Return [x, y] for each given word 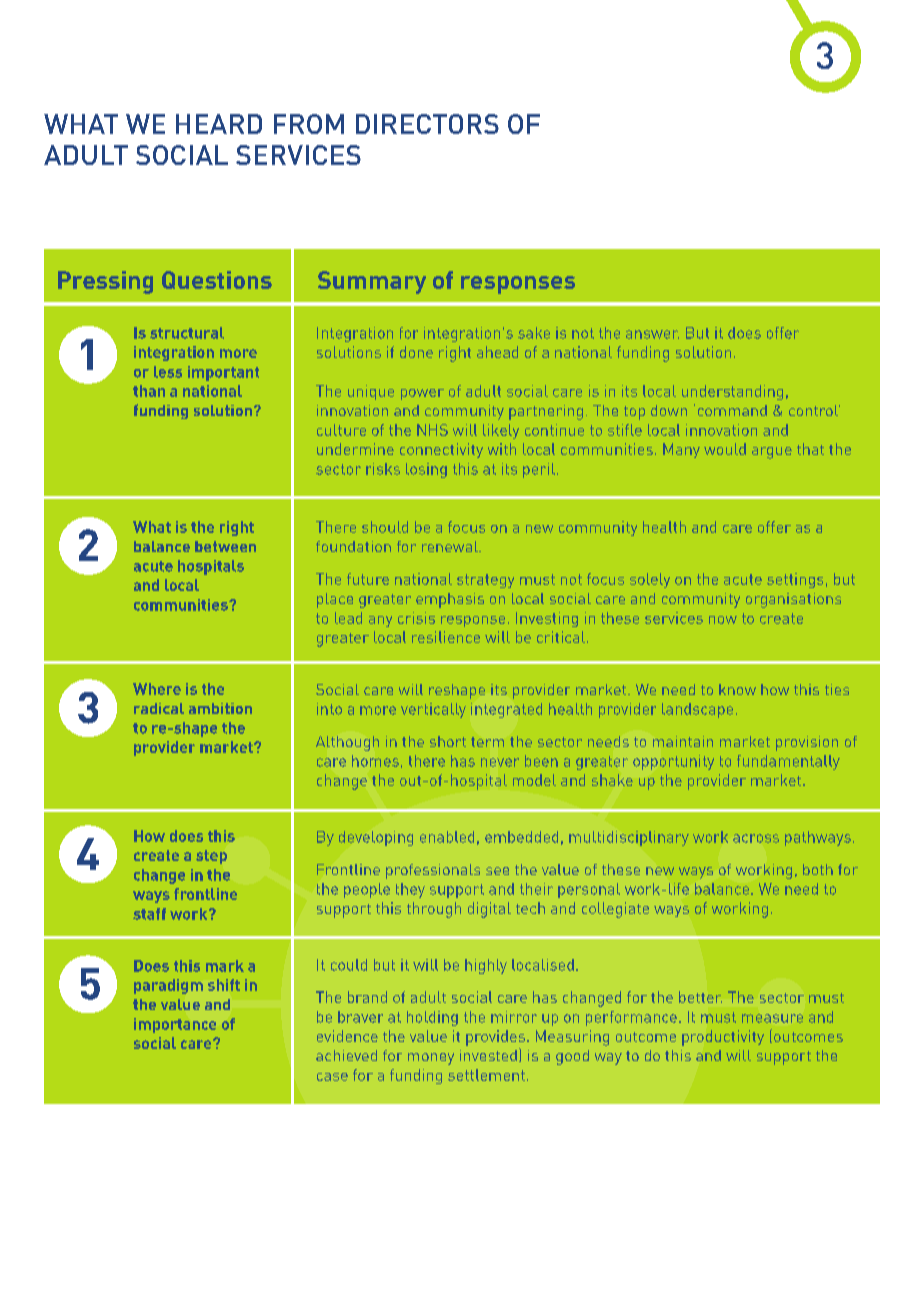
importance [175, 1025]
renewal [451, 546]
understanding [732, 392]
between [225, 546]
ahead [497, 352]
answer [652, 334]
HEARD [219, 124]
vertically [433, 710]
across [756, 838]
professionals [433, 871]
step [211, 857]
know [737, 689]
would [725, 449]
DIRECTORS [427, 124]
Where [157, 689]
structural [187, 333]
